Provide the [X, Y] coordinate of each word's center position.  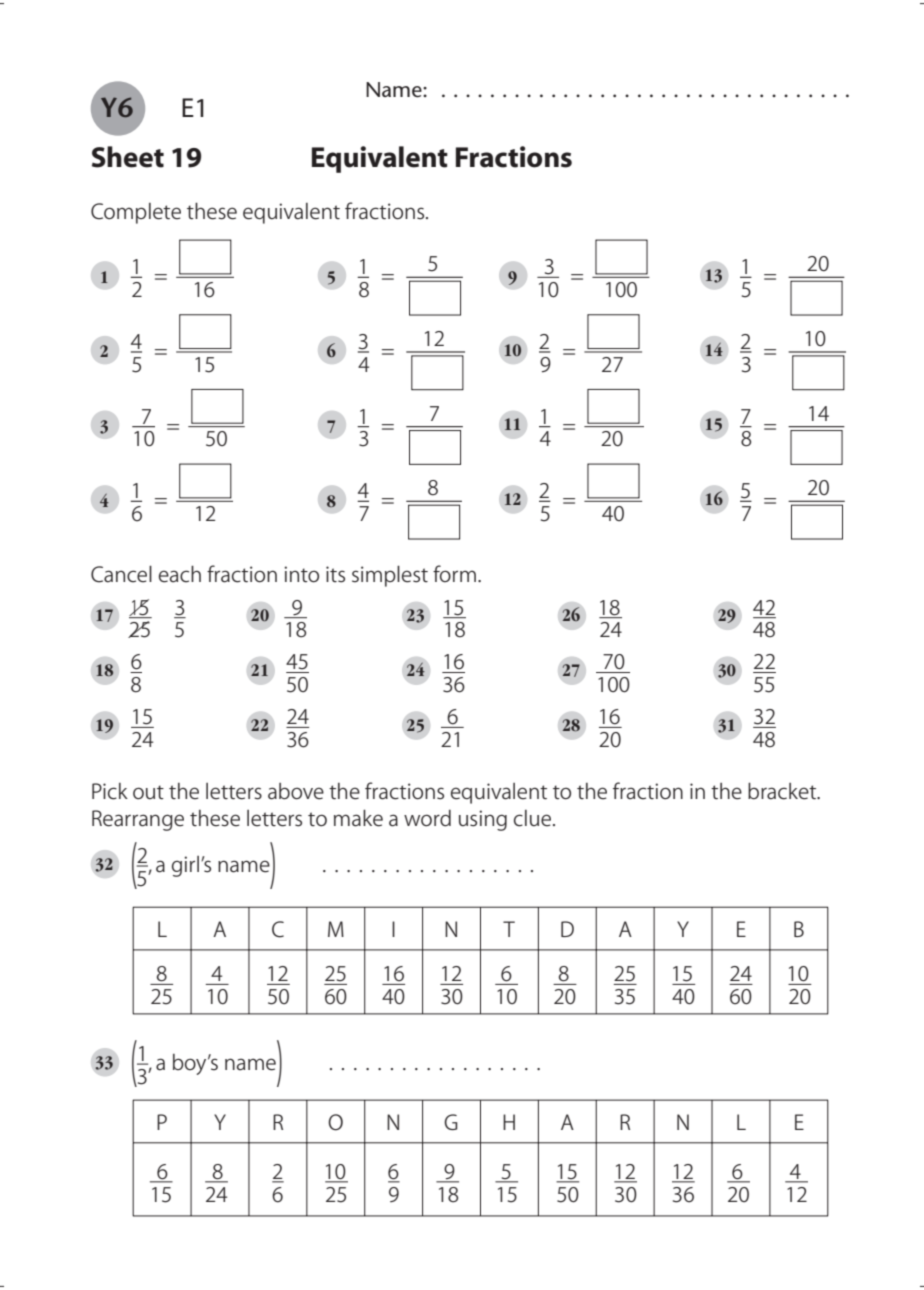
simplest [390, 576]
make [358, 818]
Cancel [121, 574]
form [454, 574]
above [296, 791]
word [427, 818]
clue [532, 818]
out [148, 792]
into [301, 574]
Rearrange [138, 820]
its [335, 574]
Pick [110, 791]
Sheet [128, 157]
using [483, 820]
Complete [136, 213]
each [180, 574]
